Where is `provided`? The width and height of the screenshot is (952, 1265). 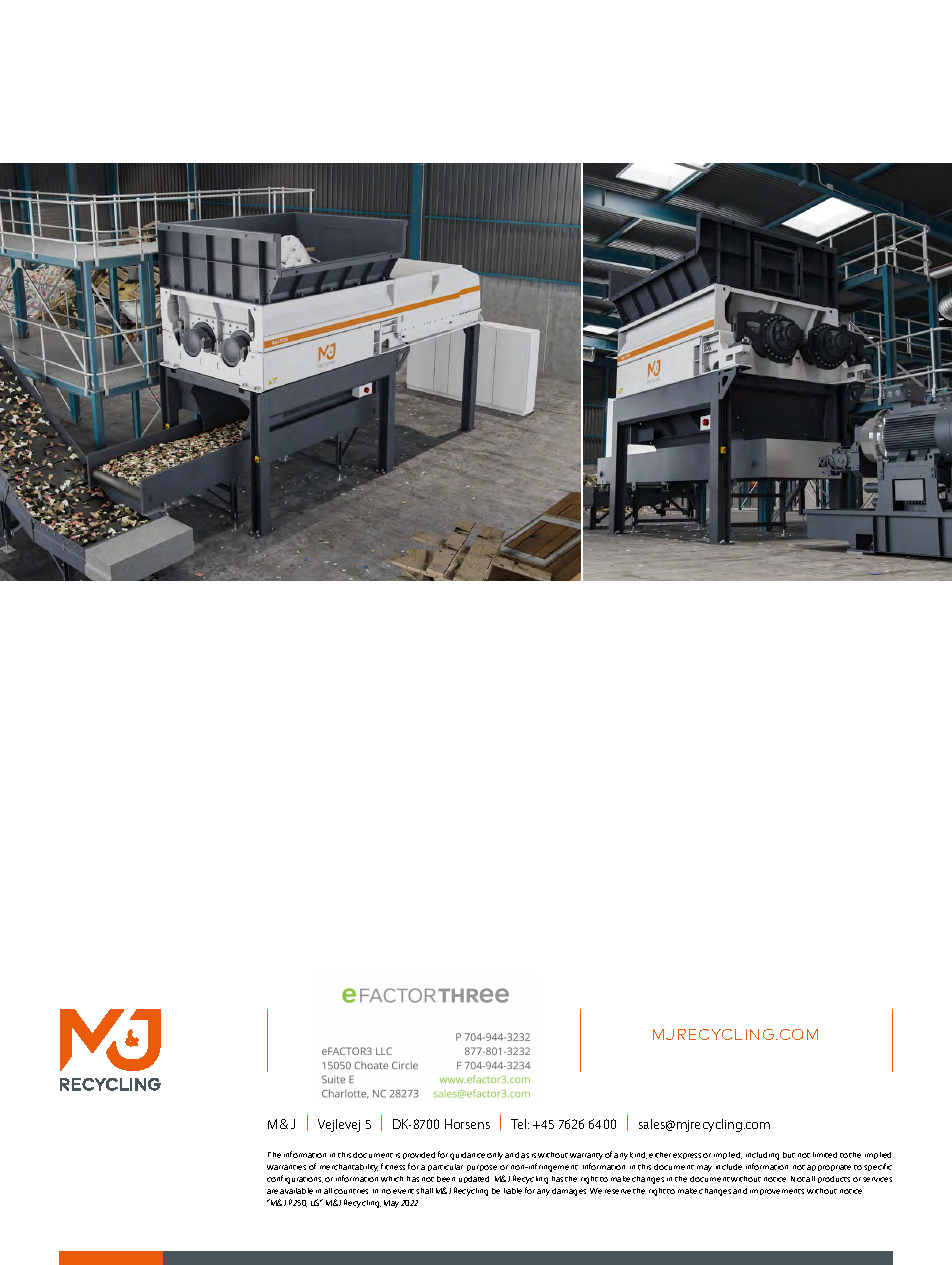
provided is located at coordinates (419, 1155).
